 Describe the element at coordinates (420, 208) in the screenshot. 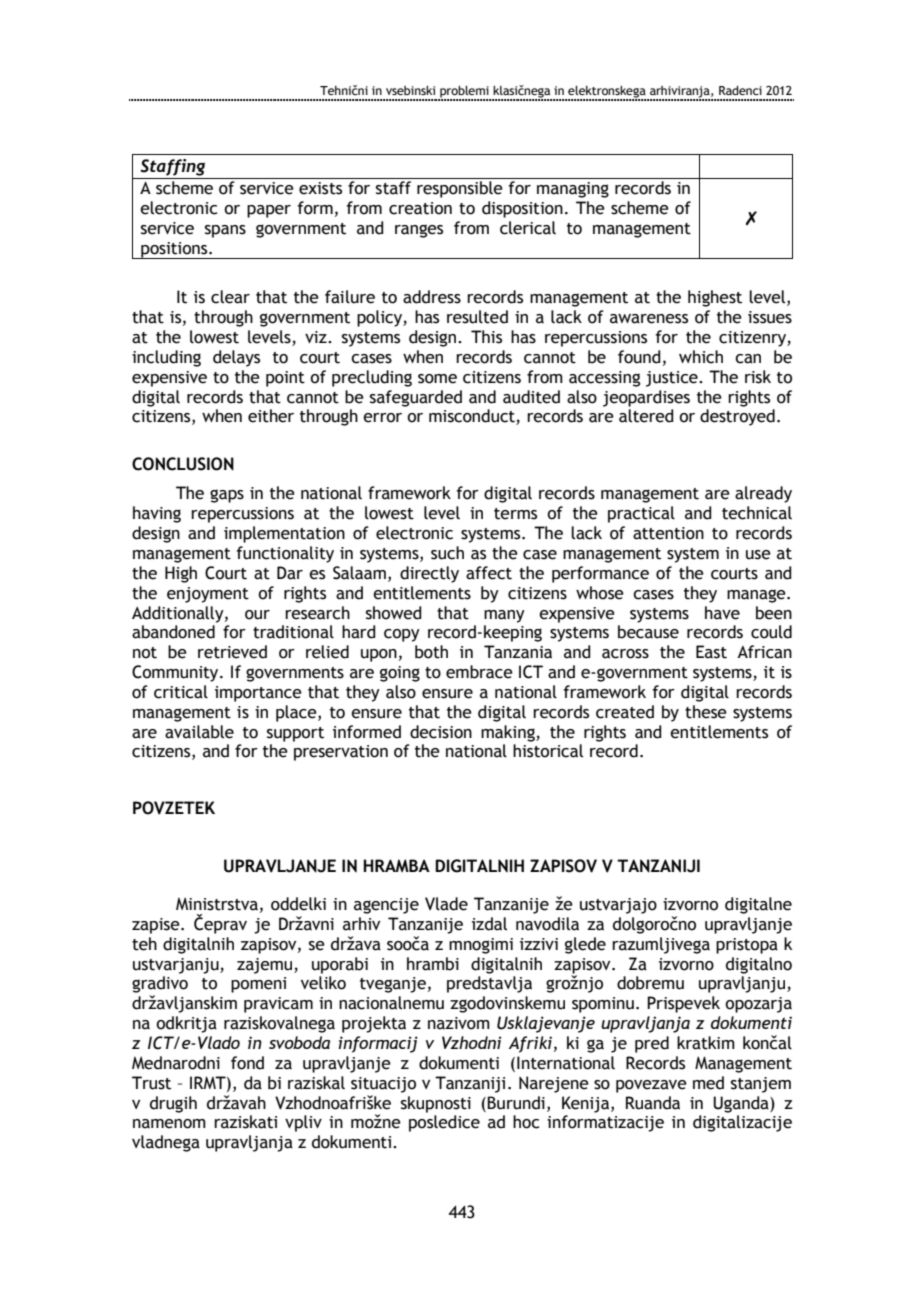

I see `creation` at that location.
